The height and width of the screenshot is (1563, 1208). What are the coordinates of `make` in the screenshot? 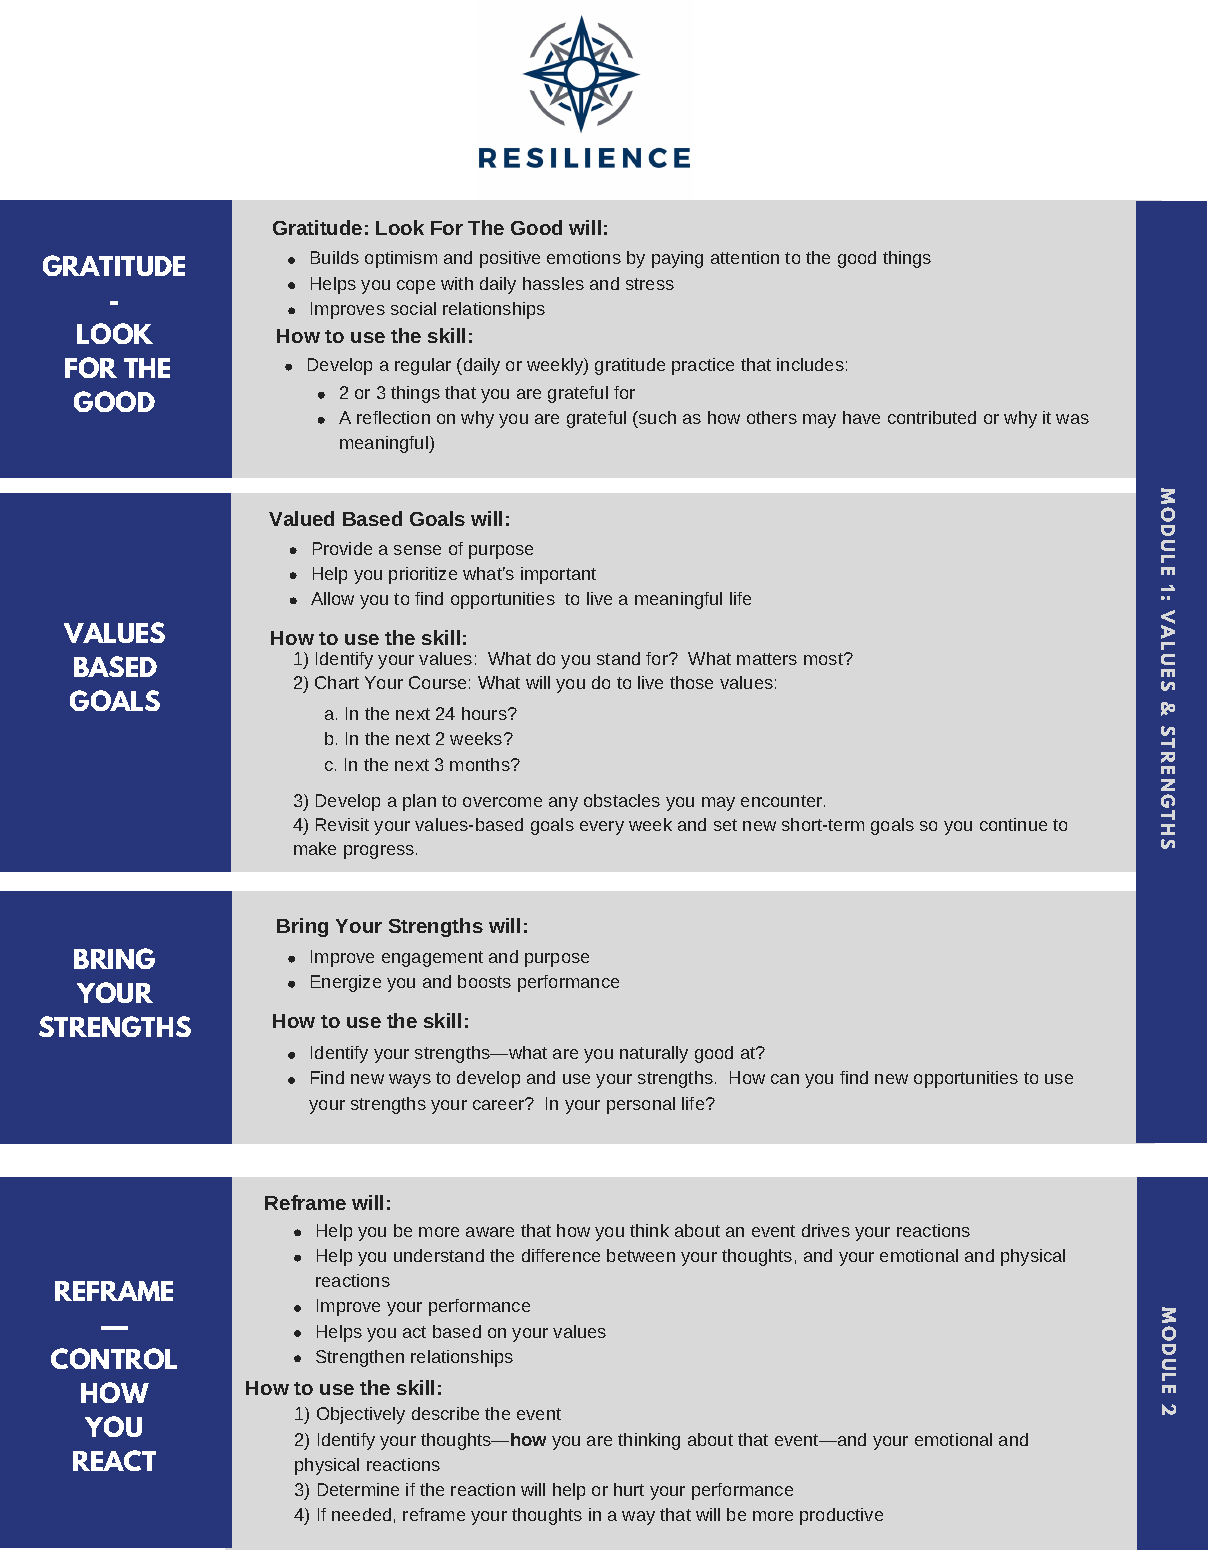 It's located at (315, 848).
